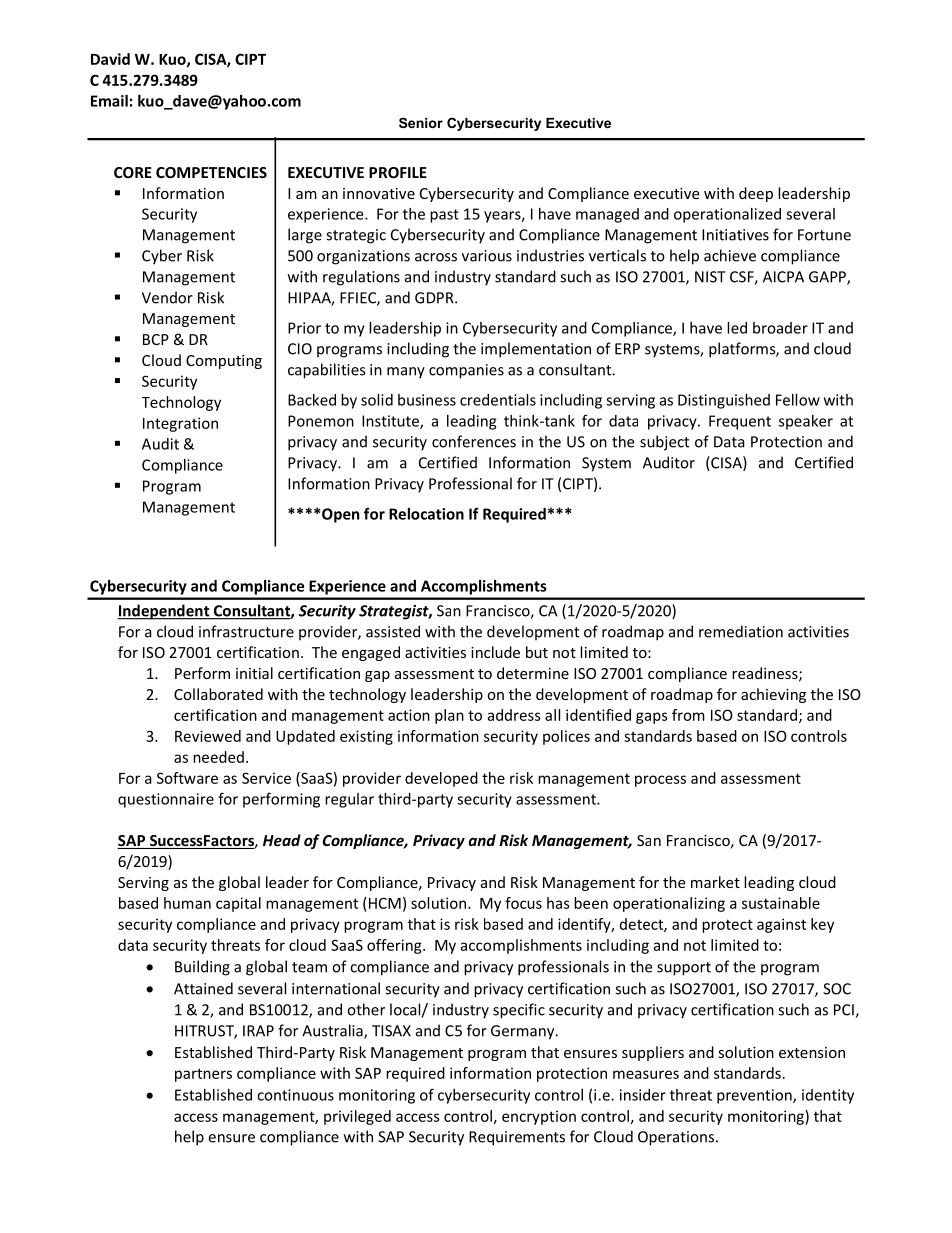 This page has width=952, height=1233. I want to click on Email, so click(109, 101).
